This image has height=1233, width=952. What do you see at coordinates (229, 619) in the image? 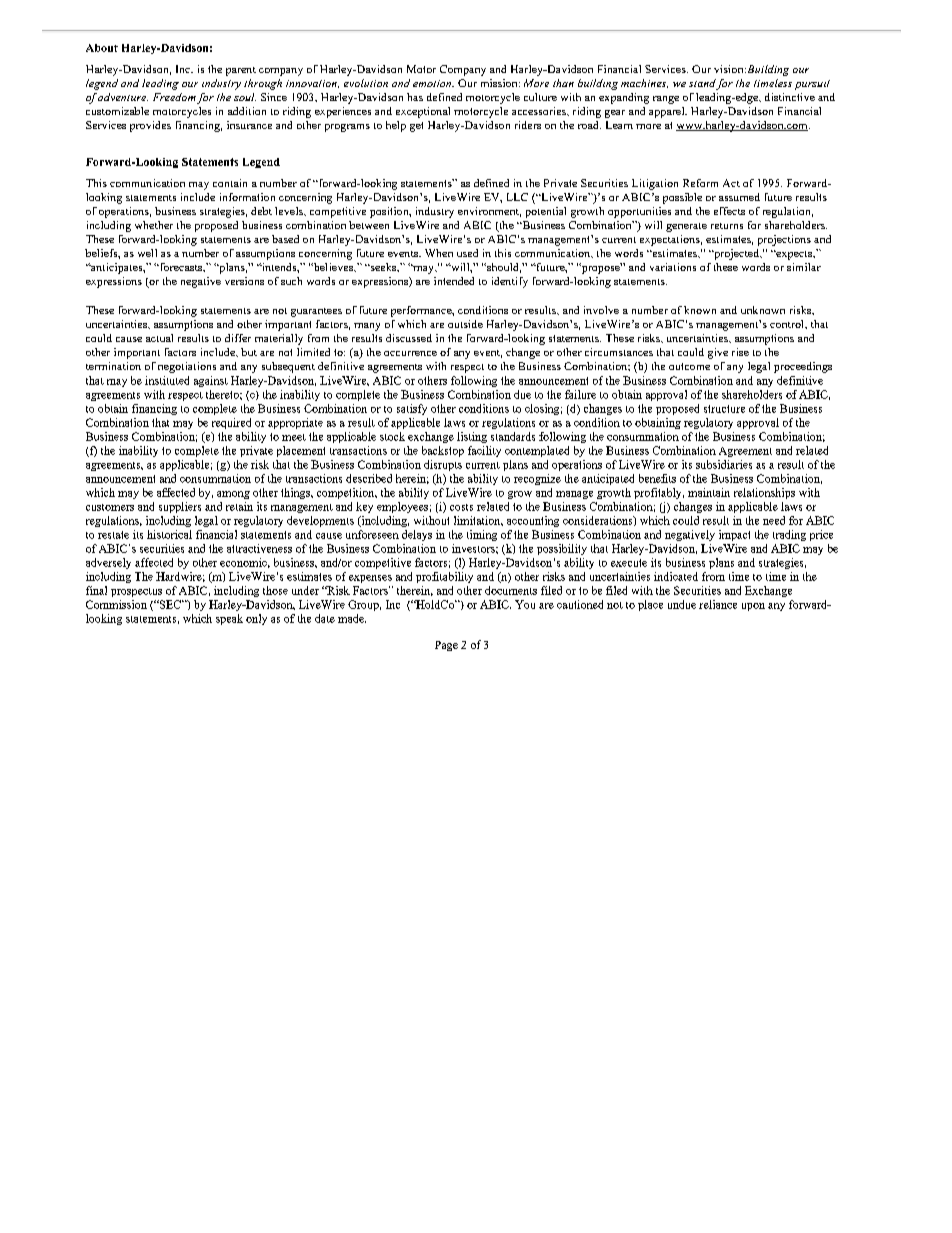
I see `speak` at bounding box center [229, 619].
